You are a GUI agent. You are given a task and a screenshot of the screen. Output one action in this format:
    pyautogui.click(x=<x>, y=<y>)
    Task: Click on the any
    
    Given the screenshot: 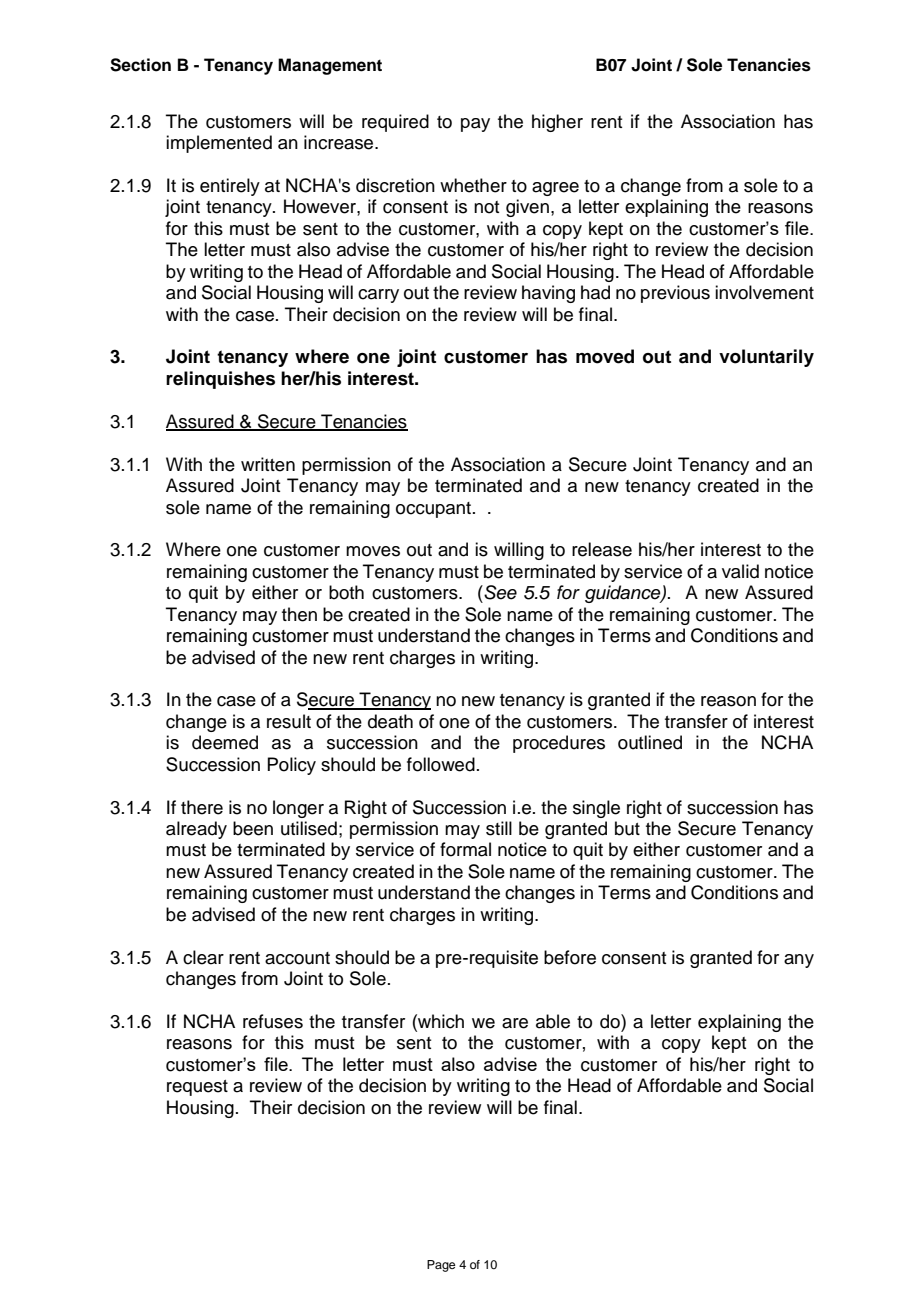 What is the action you would take?
    pyautogui.click(x=799, y=961)
